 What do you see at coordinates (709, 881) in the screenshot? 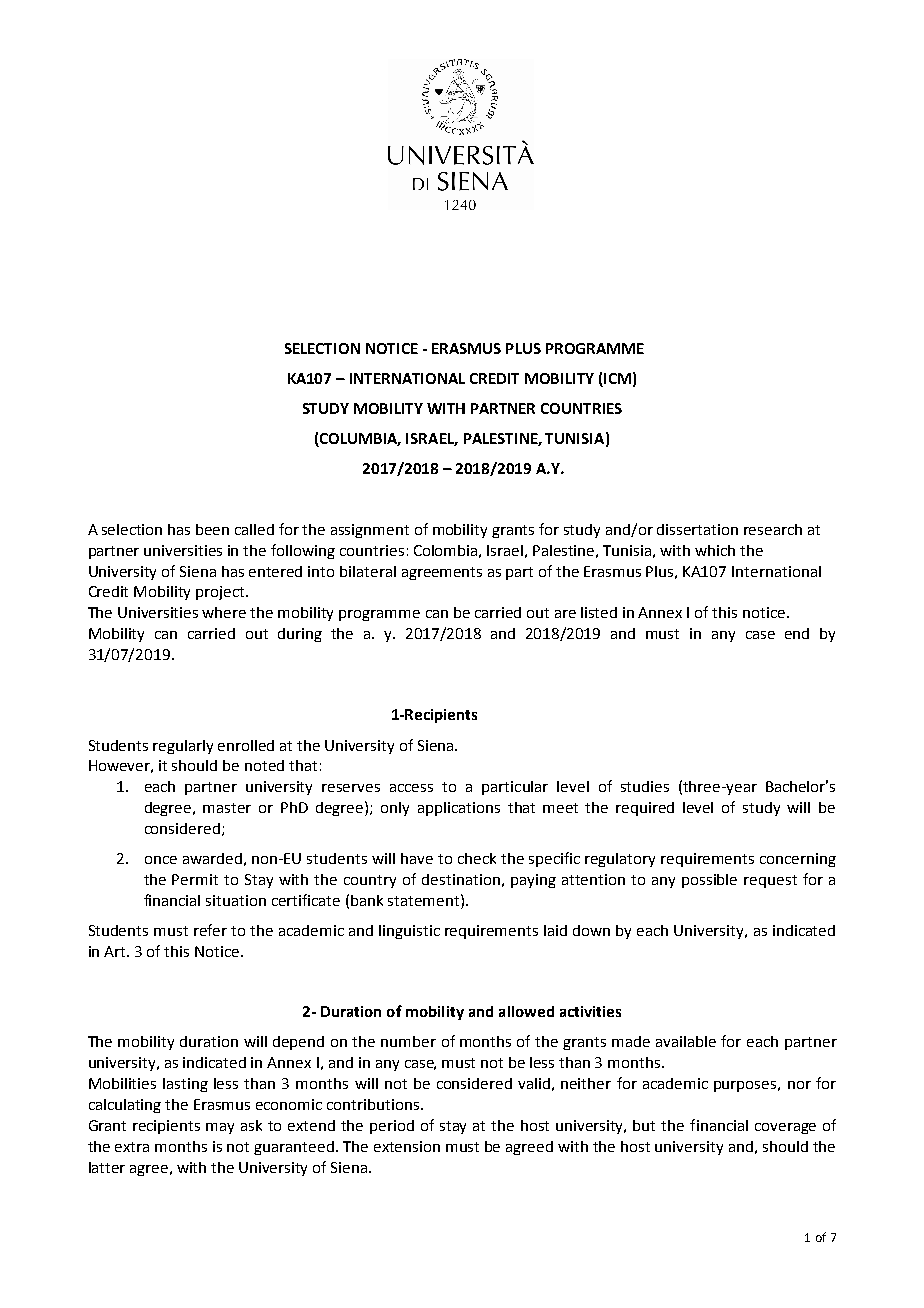
I see `possible` at bounding box center [709, 881].
